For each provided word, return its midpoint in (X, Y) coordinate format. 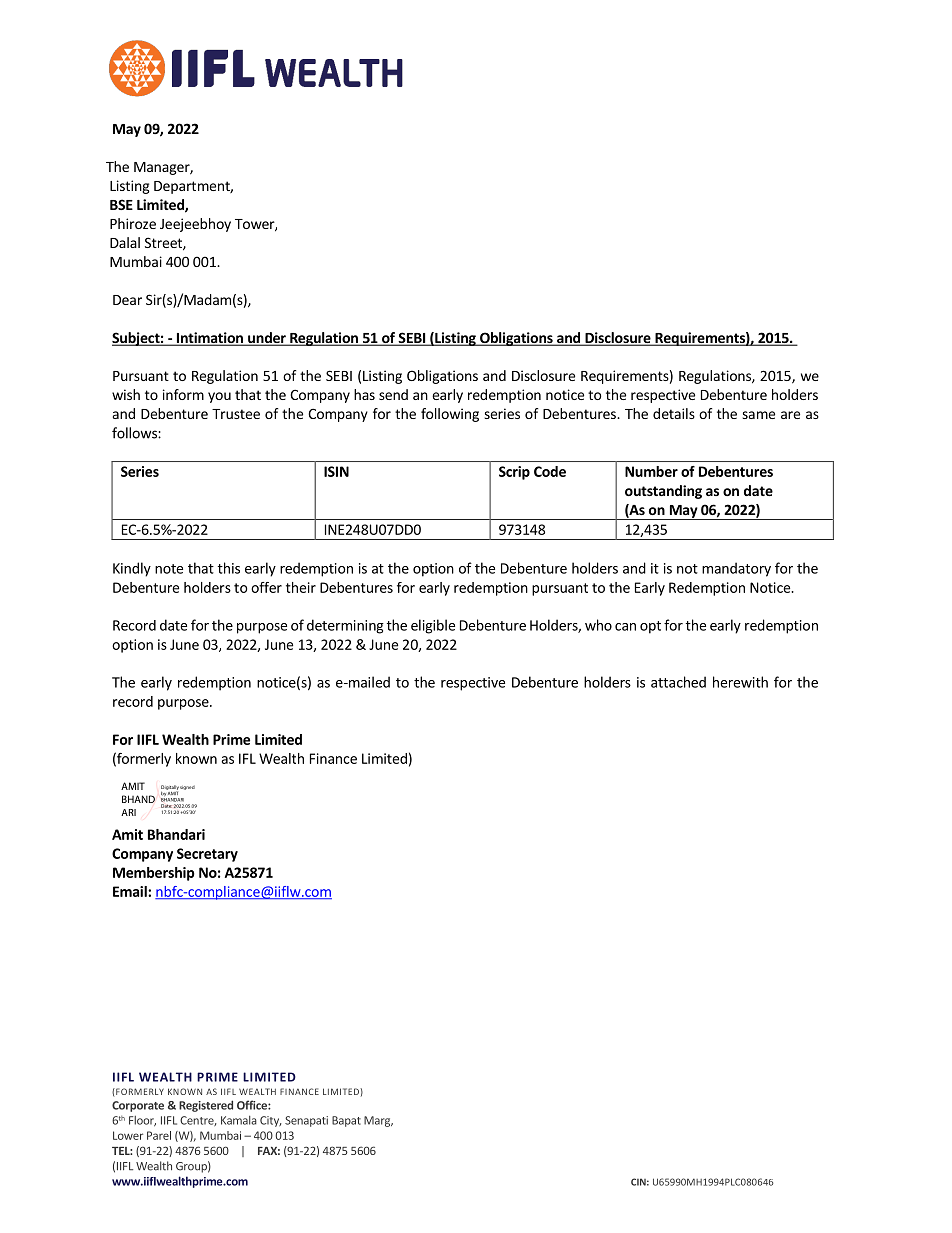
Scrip (514, 473)
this (229, 568)
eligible (433, 626)
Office (253, 1105)
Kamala (239, 1120)
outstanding (663, 492)
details (674, 413)
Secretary (207, 855)
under (267, 339)
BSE (121, 204)
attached (678, 682)
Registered (206, 1106)
